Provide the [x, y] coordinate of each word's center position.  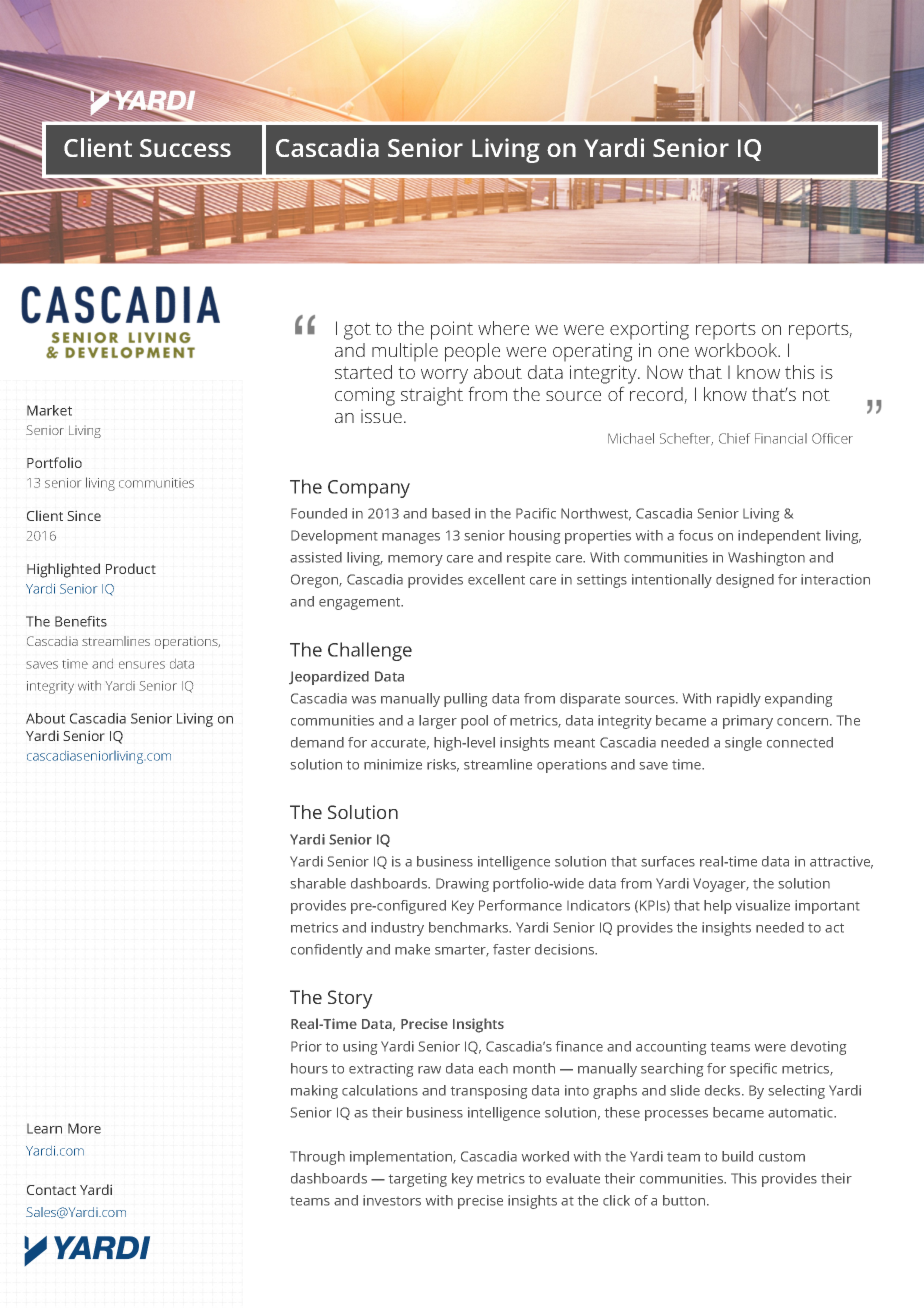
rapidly [739, 700]
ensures [142, 665]
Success [185, 148]
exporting [649, 330]
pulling [465, 700]
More [84, 1128]
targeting [418, 1180]
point [452, 330]
